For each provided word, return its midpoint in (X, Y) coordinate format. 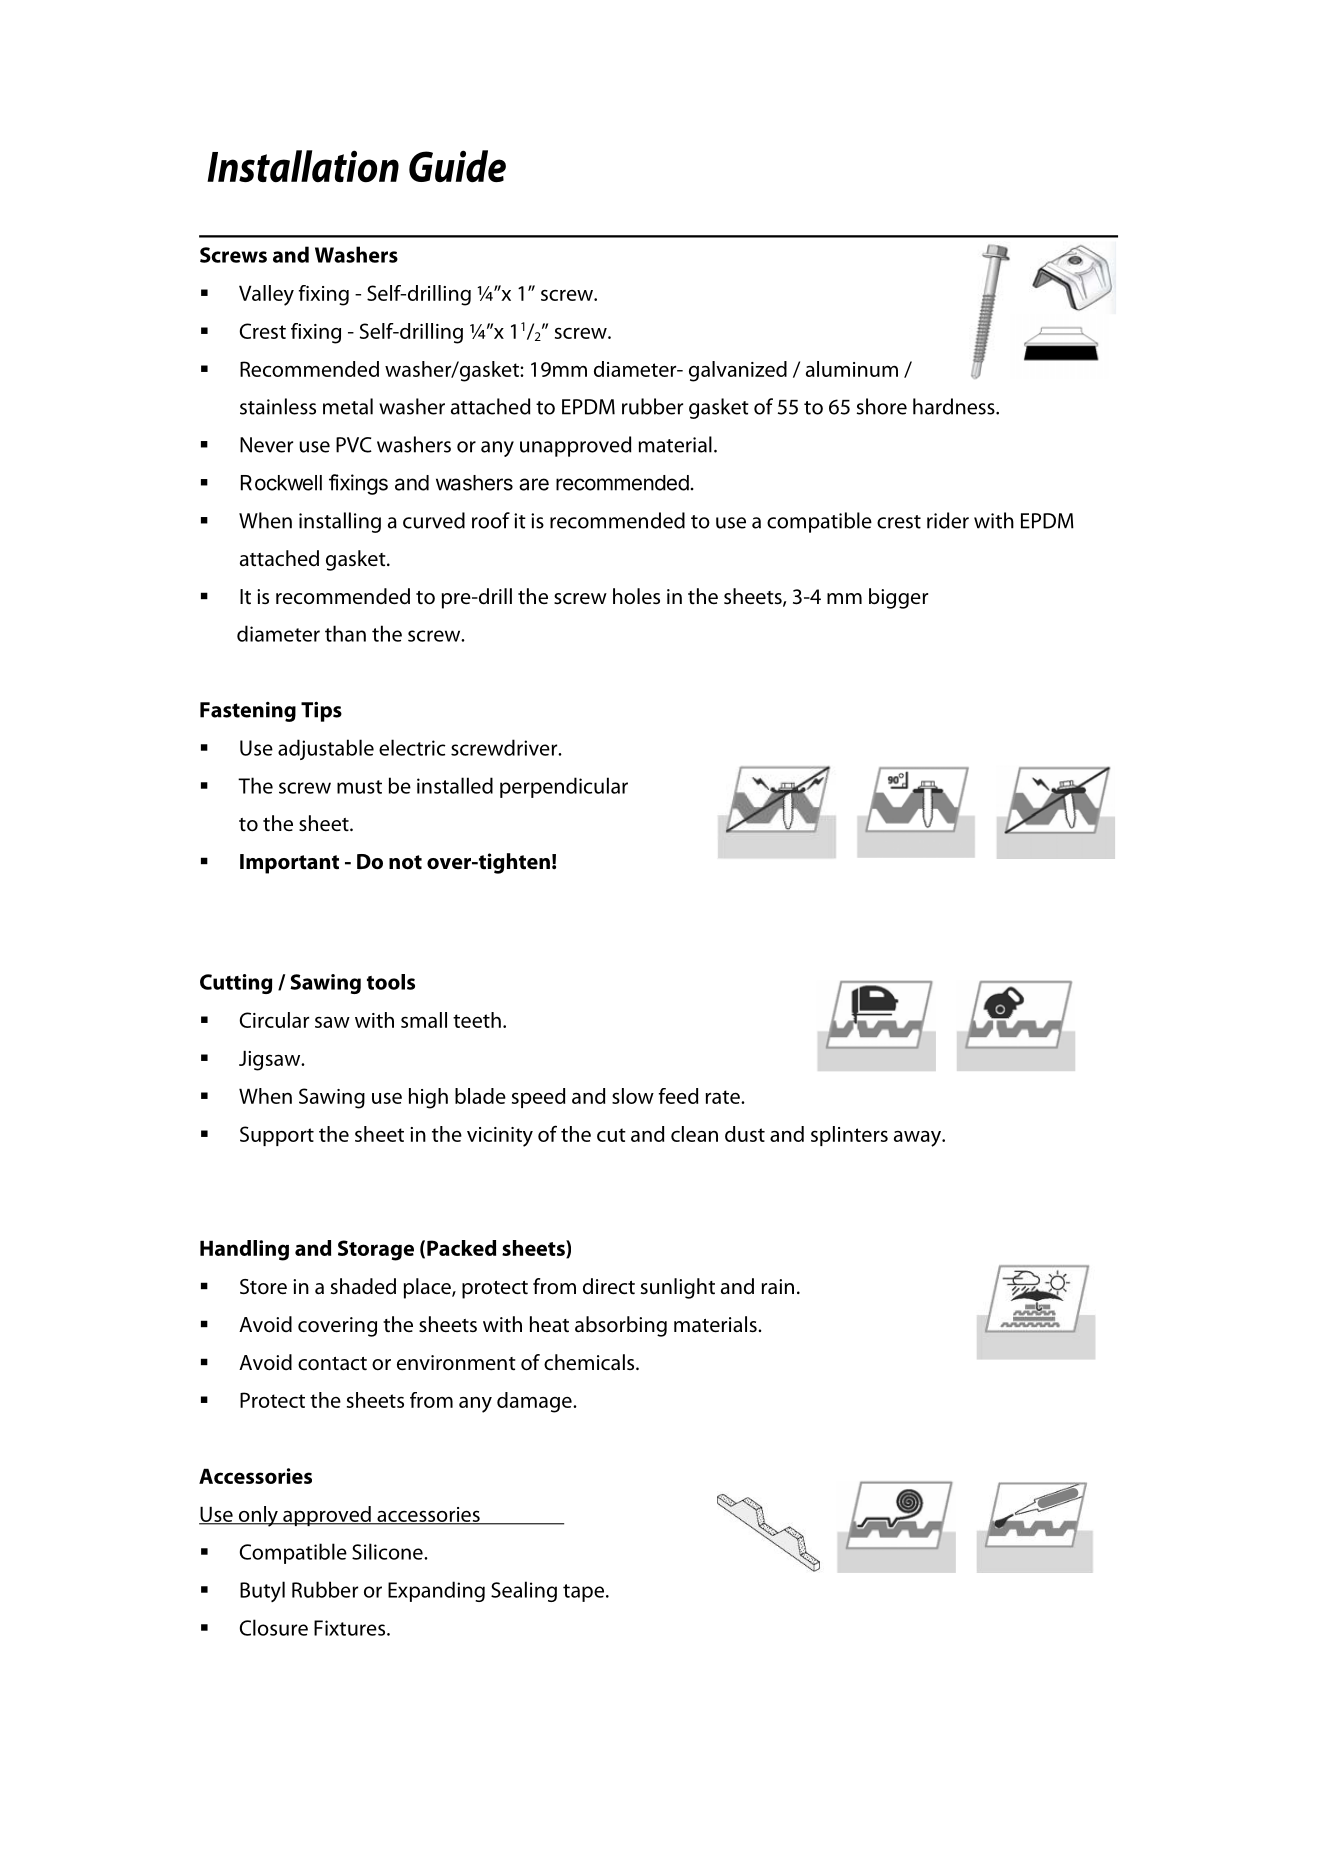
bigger (898, 598)
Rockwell (281, 483)
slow (633, 1096)
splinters (849, 1136)
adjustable (326, 749)
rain (778, 1287)
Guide (457, 166)
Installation (303, 166)
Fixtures (351, 1628)
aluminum (852, 369)
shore (881, 406)
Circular (274, 1020)
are (534, 484)
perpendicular (564, 787)
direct (609, 1286)
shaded (363, 1286)
